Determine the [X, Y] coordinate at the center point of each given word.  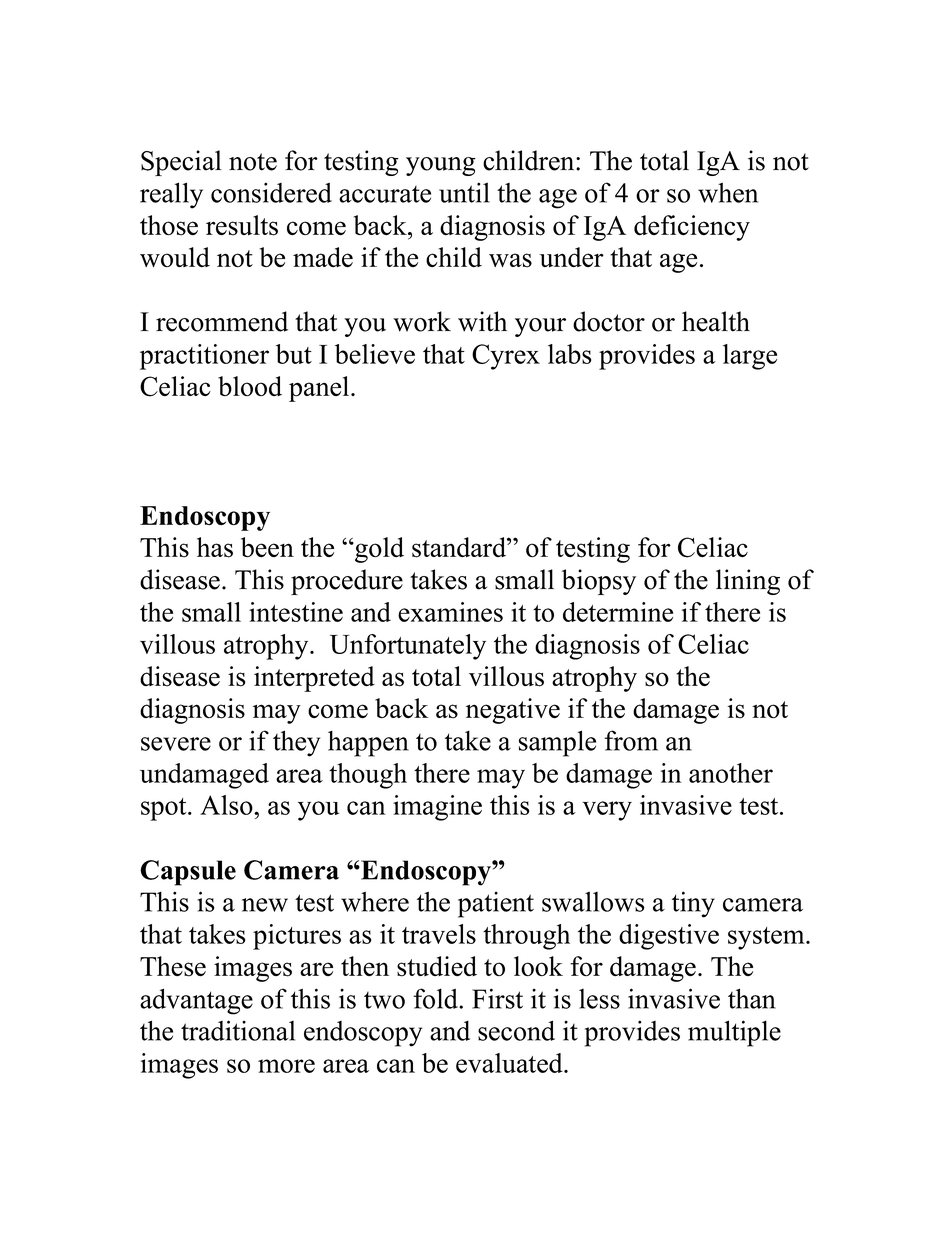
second [516, 1030]
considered [271, 192]
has [215, 547]
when [728, 193]
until [464, 192]
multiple [734, 1033]
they [296, 743]
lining [748, 582]
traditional [238, 1030]
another [731, 773]
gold [378, 550]
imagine [437, 808]
